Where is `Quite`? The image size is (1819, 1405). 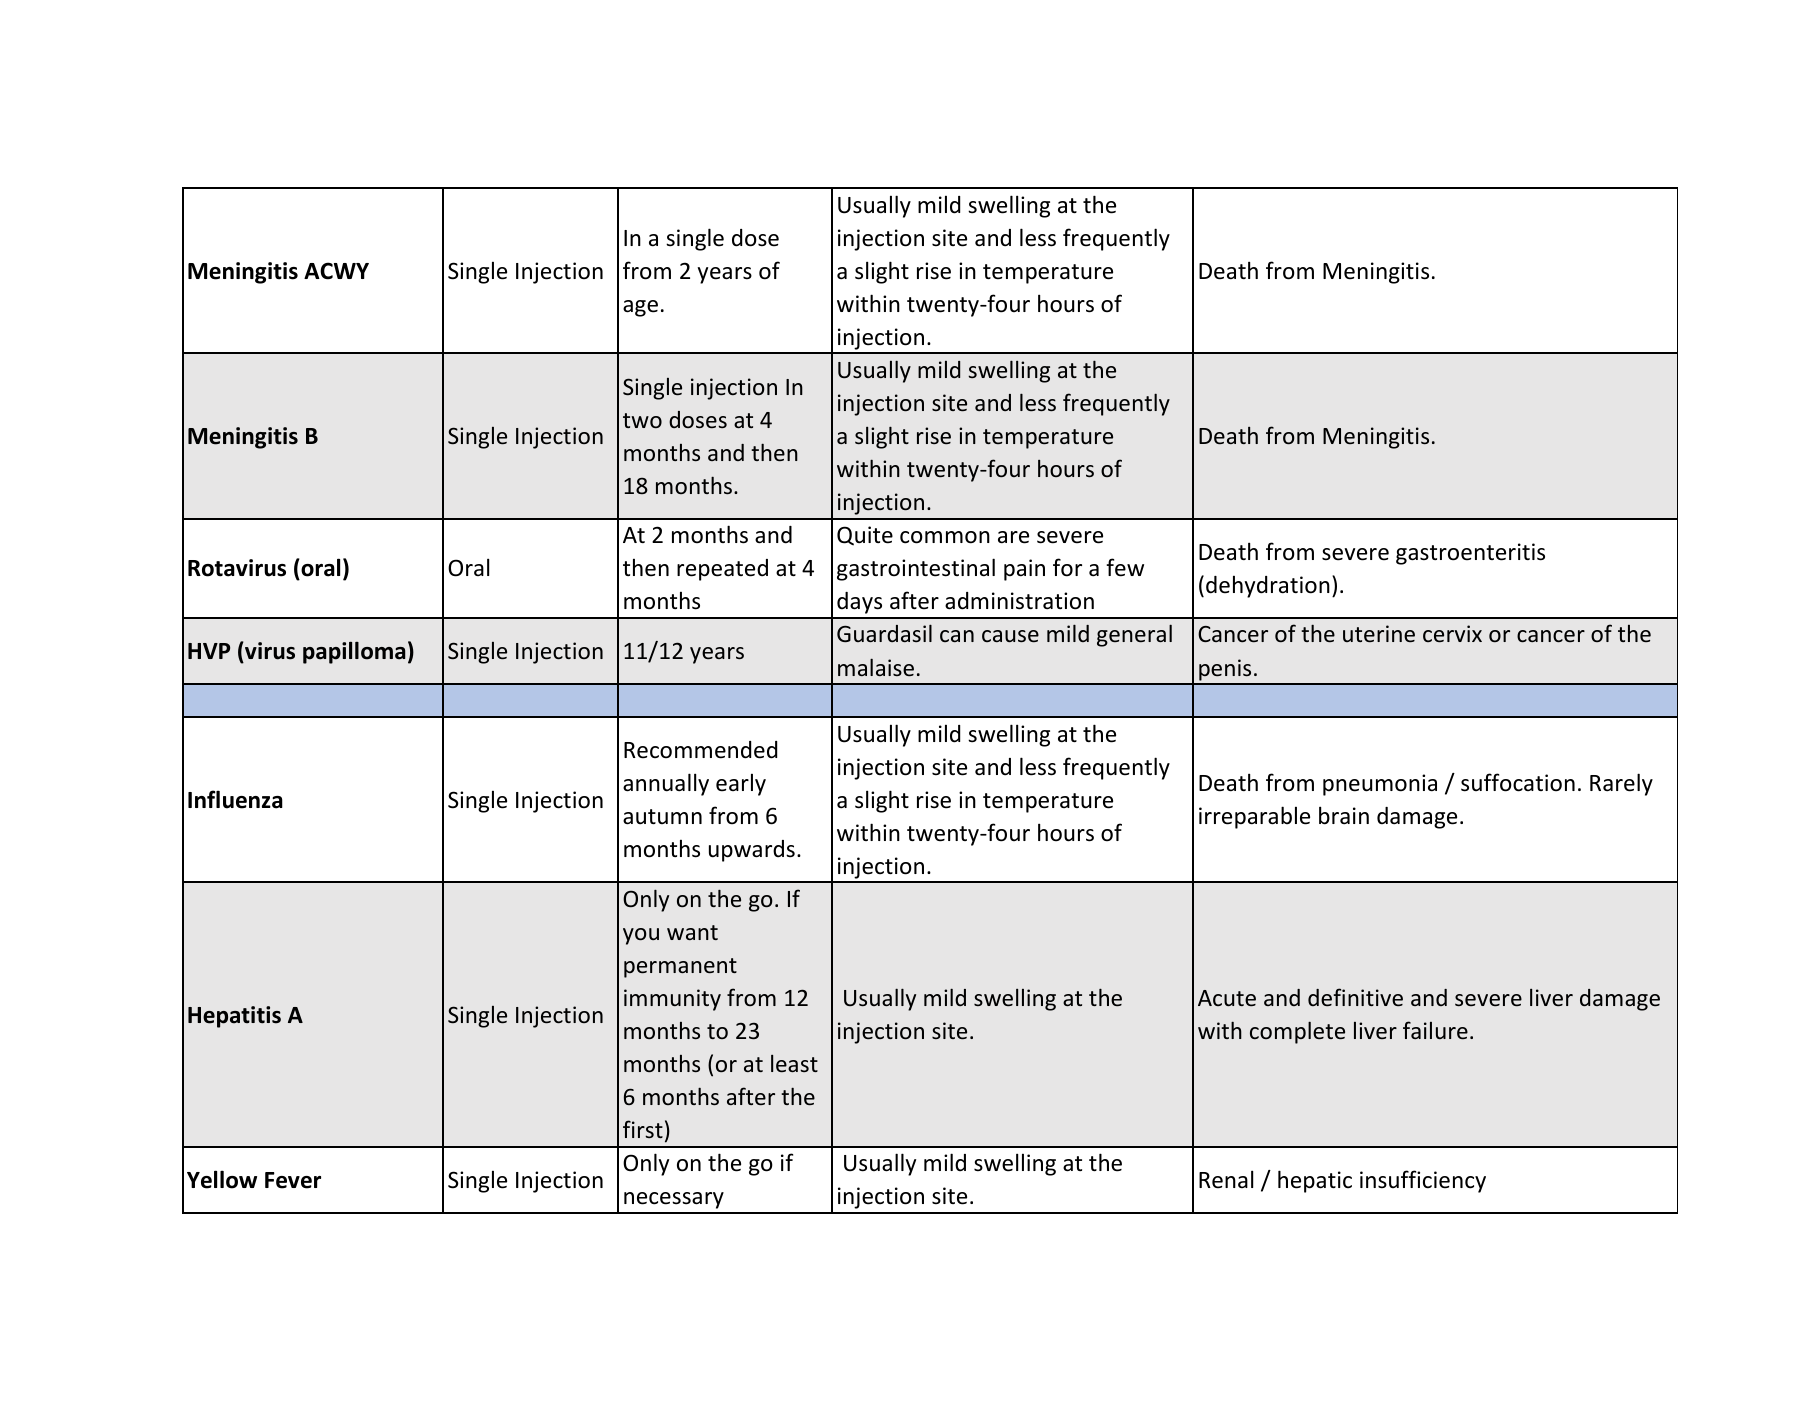 Quite is located at coordinates (865, 536).
